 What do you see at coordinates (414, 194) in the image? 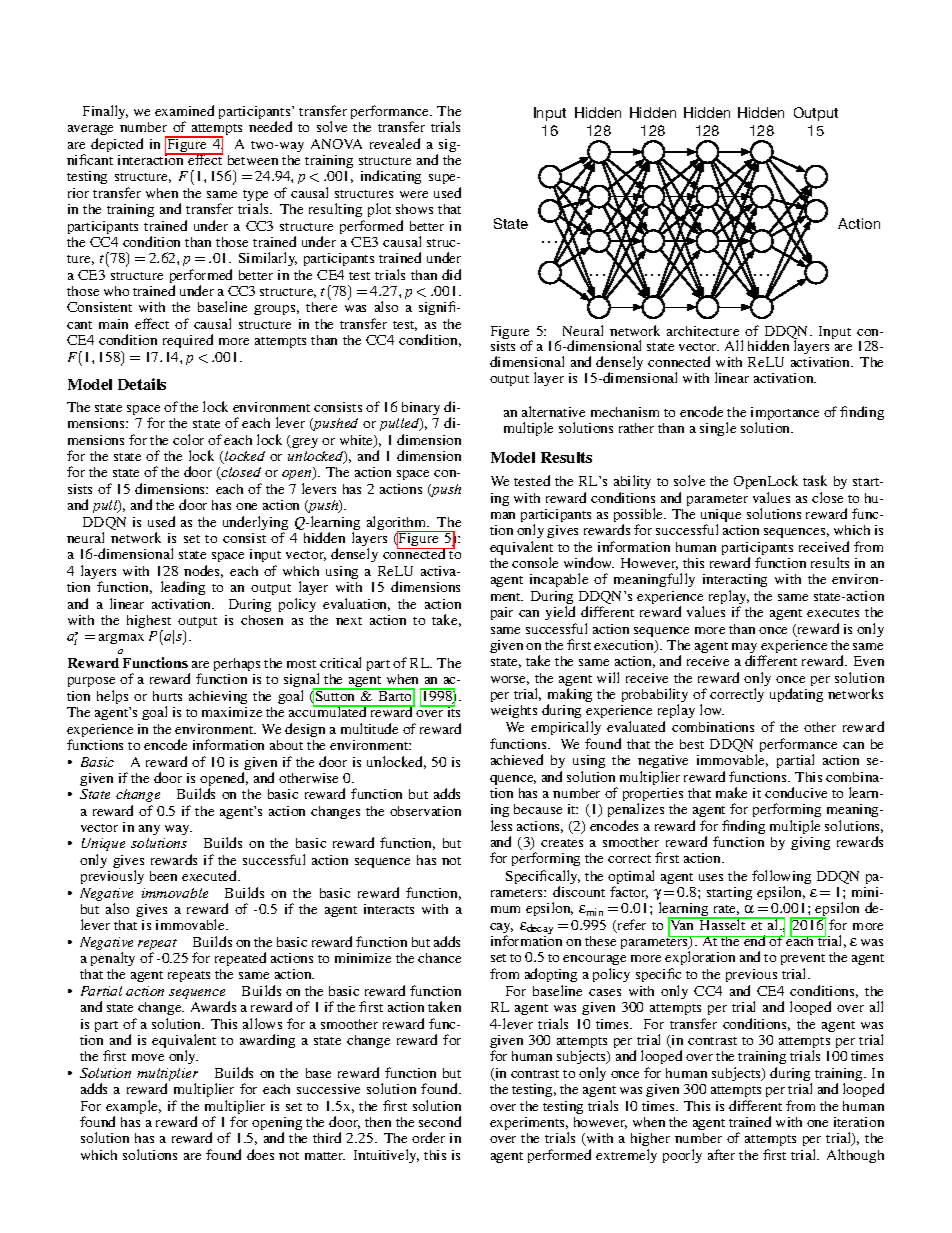
I see `were` at bounding box center [414, 194].
